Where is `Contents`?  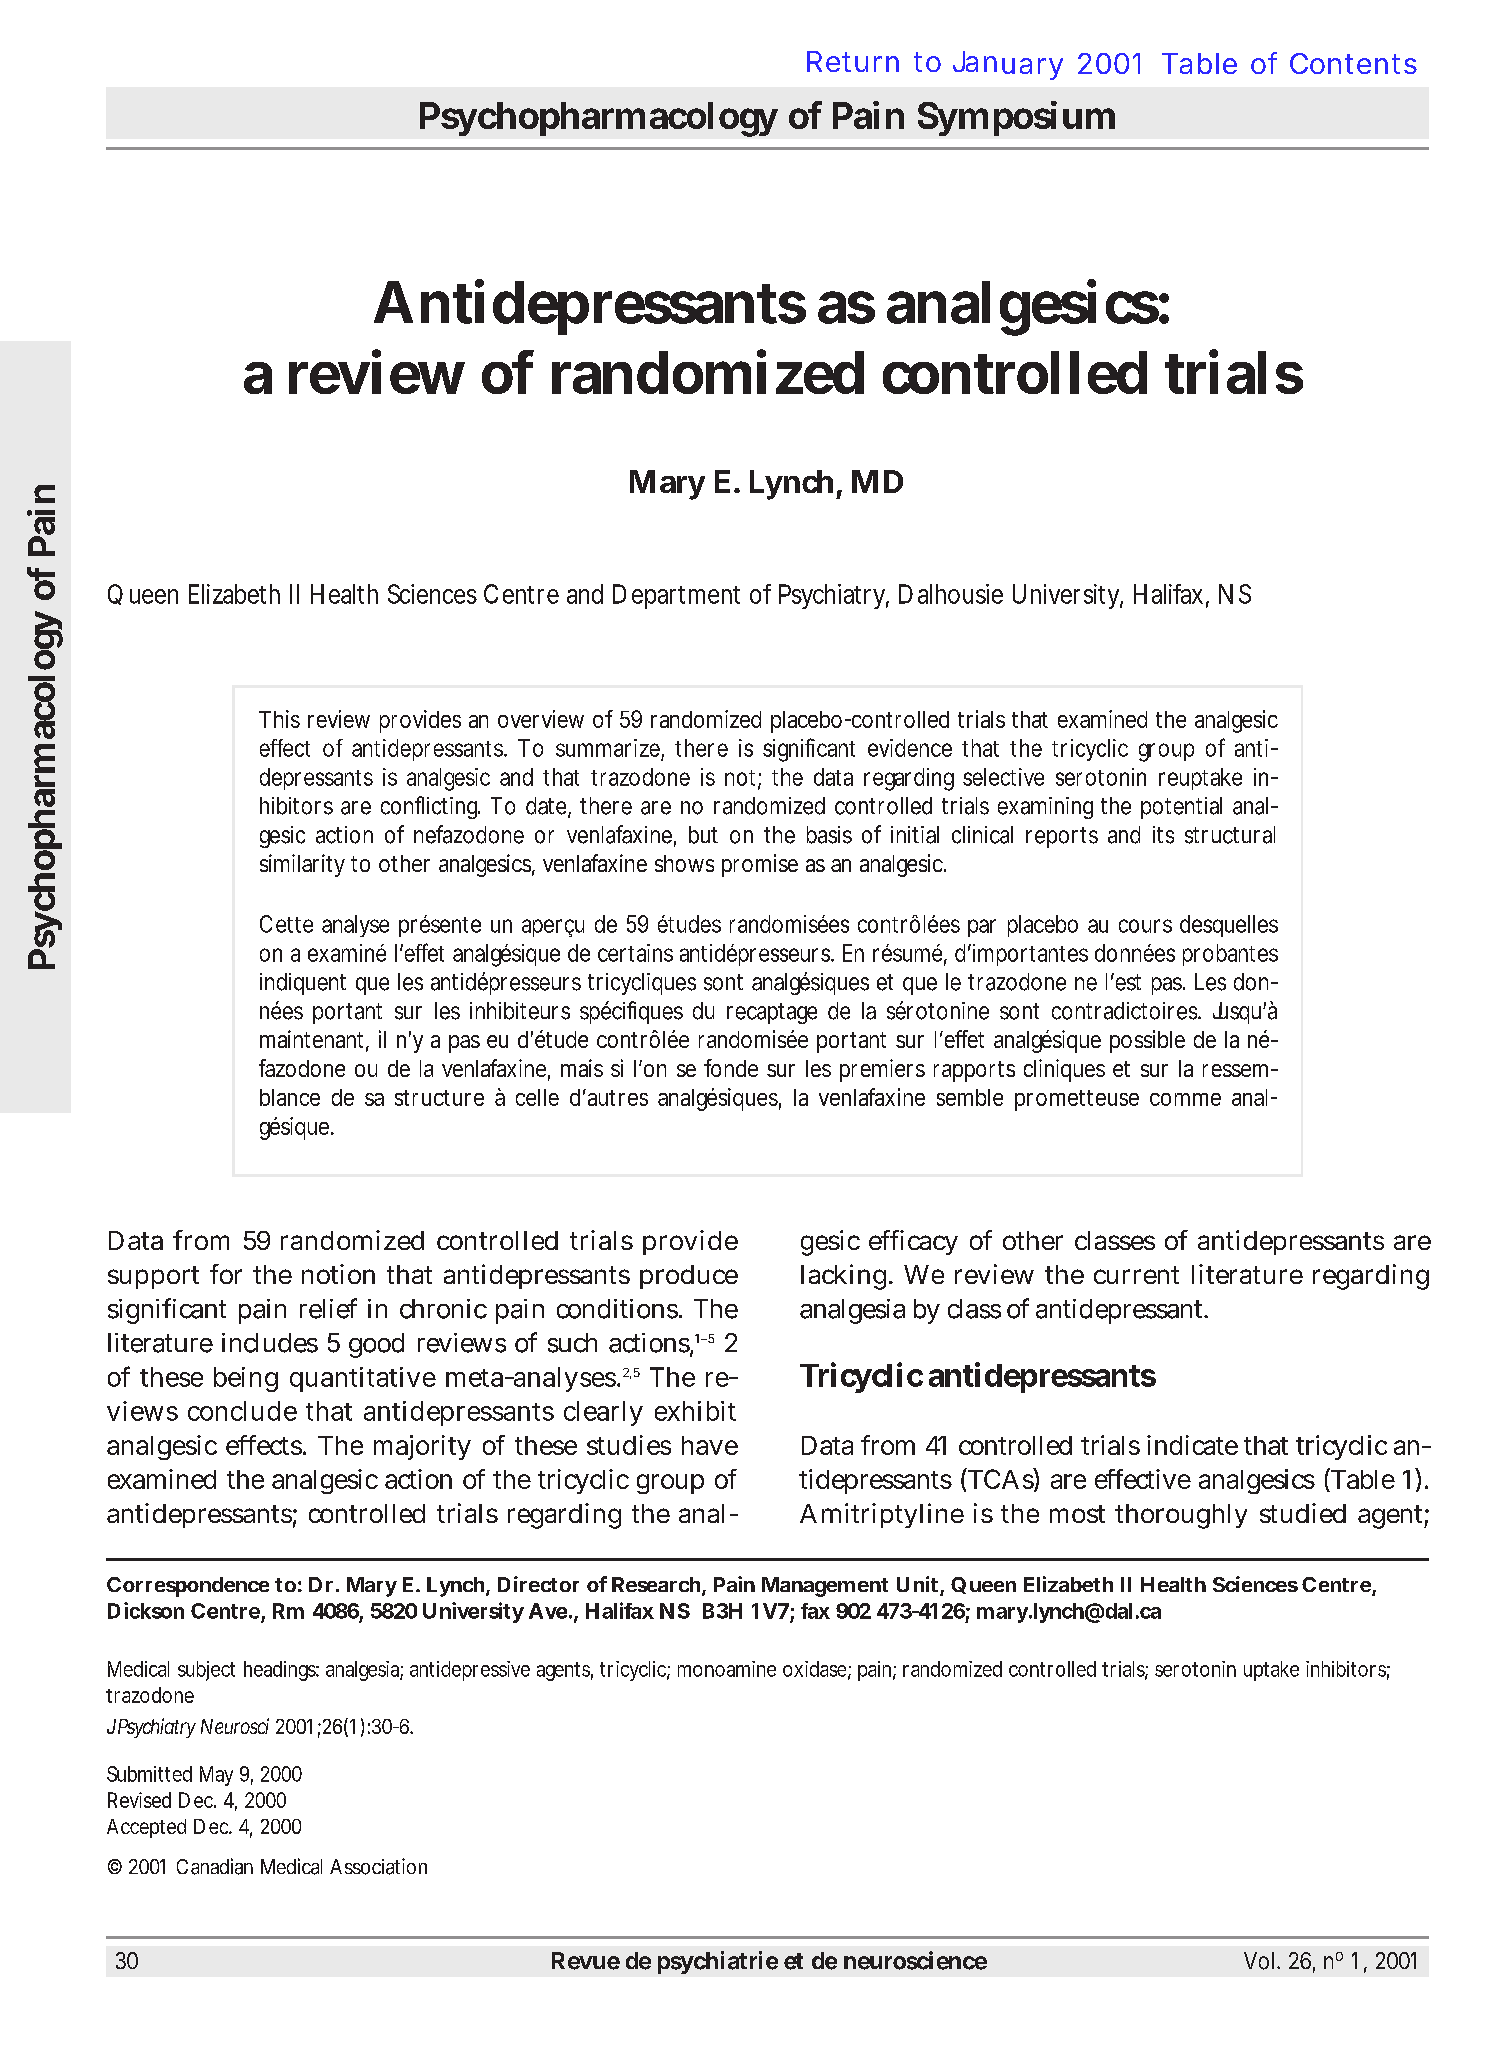
Contents is located at coordinates (1353, 63).
